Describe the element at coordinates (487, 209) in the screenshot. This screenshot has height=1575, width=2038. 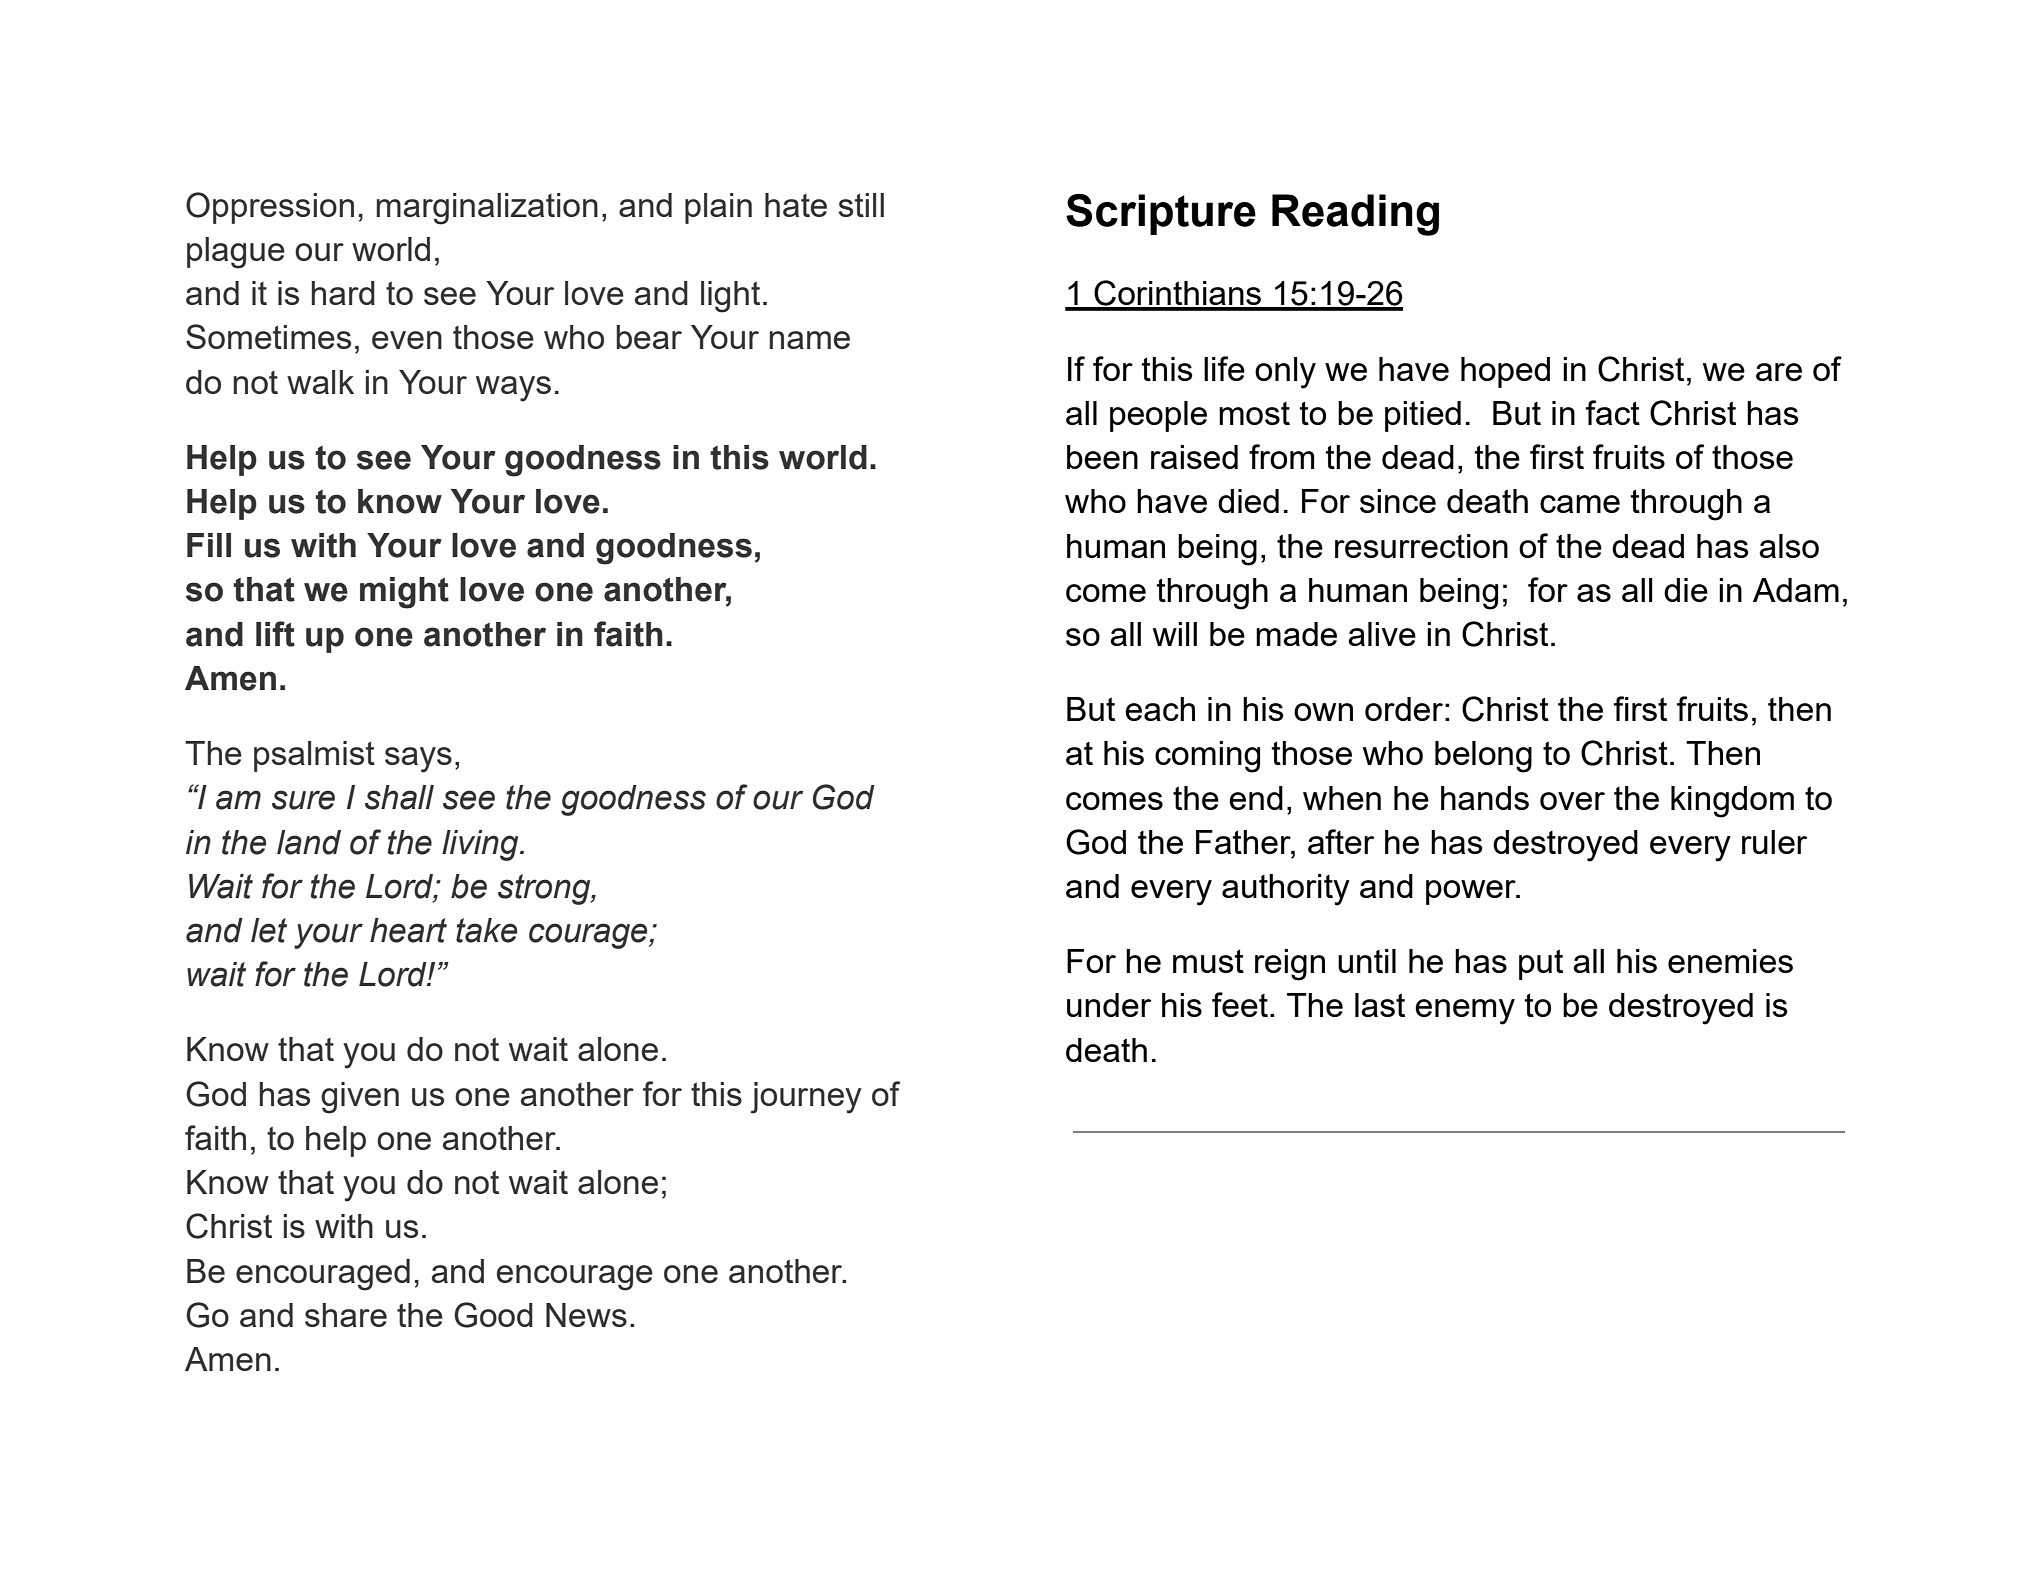
I see `marginalization` at that location.
